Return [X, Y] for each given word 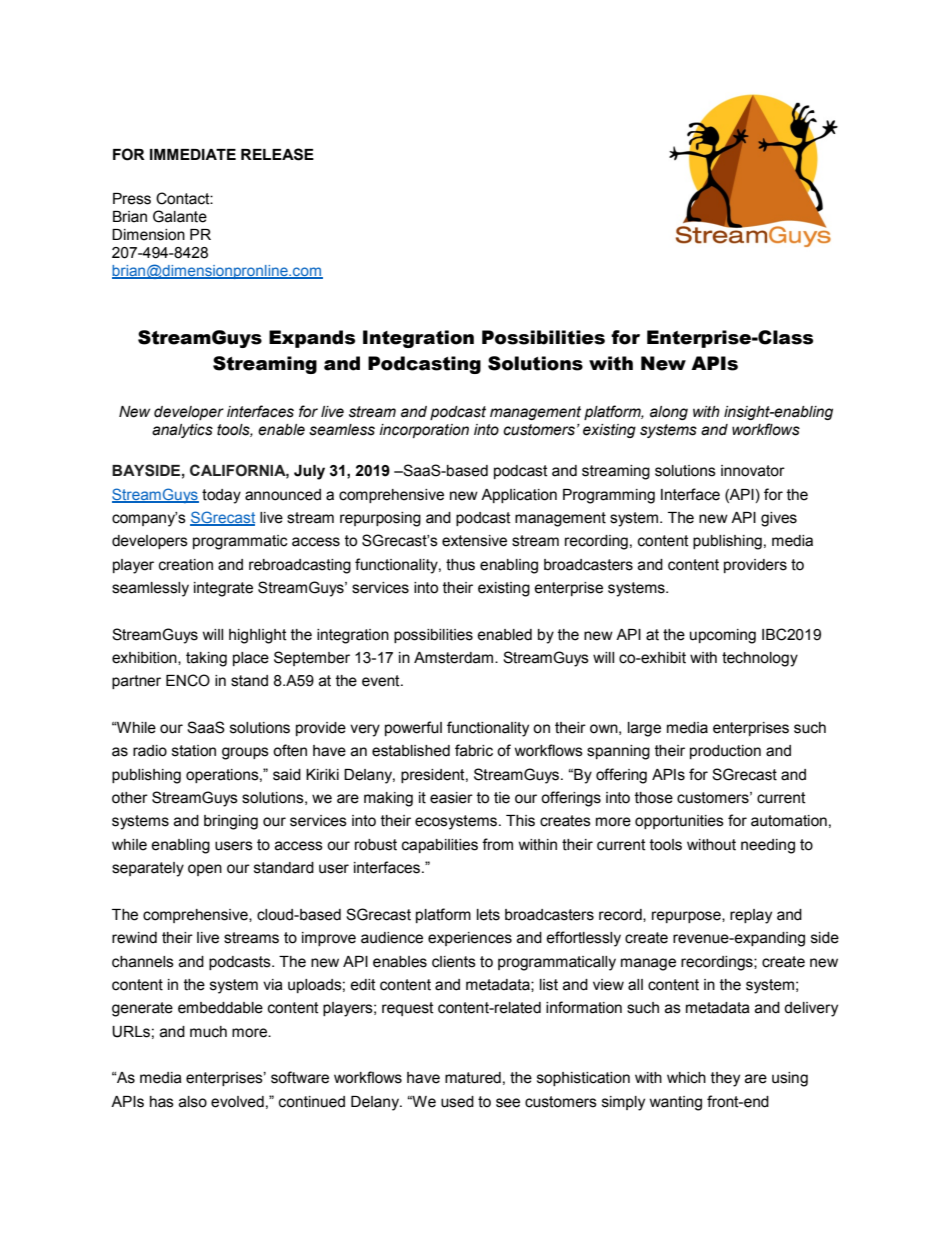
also [193, 1102]
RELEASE [277, 154]
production [725, 752]
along [669, 413]
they [725, 1079]
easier [451, 798]
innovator [753, 471]
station [194, 751]
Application [519, 496]
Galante [180, 216]
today [221, 496]
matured [473, 1078]
